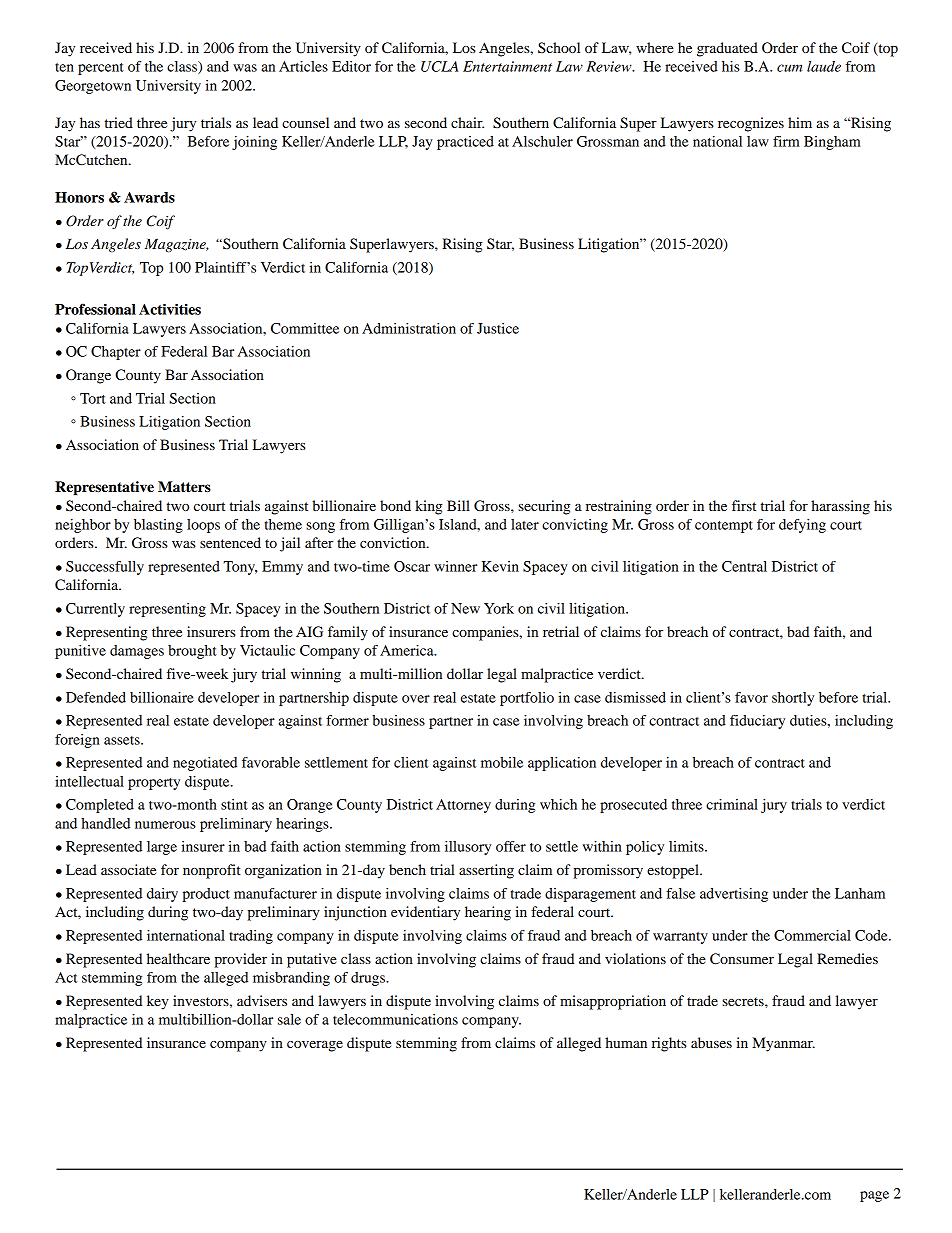 Image resolution: width=952 pixels, height=1233 pixels. What do you see at coordinates (498, 328) in the screenshot?
I see `Justice` at bounding box center [498, 328].
